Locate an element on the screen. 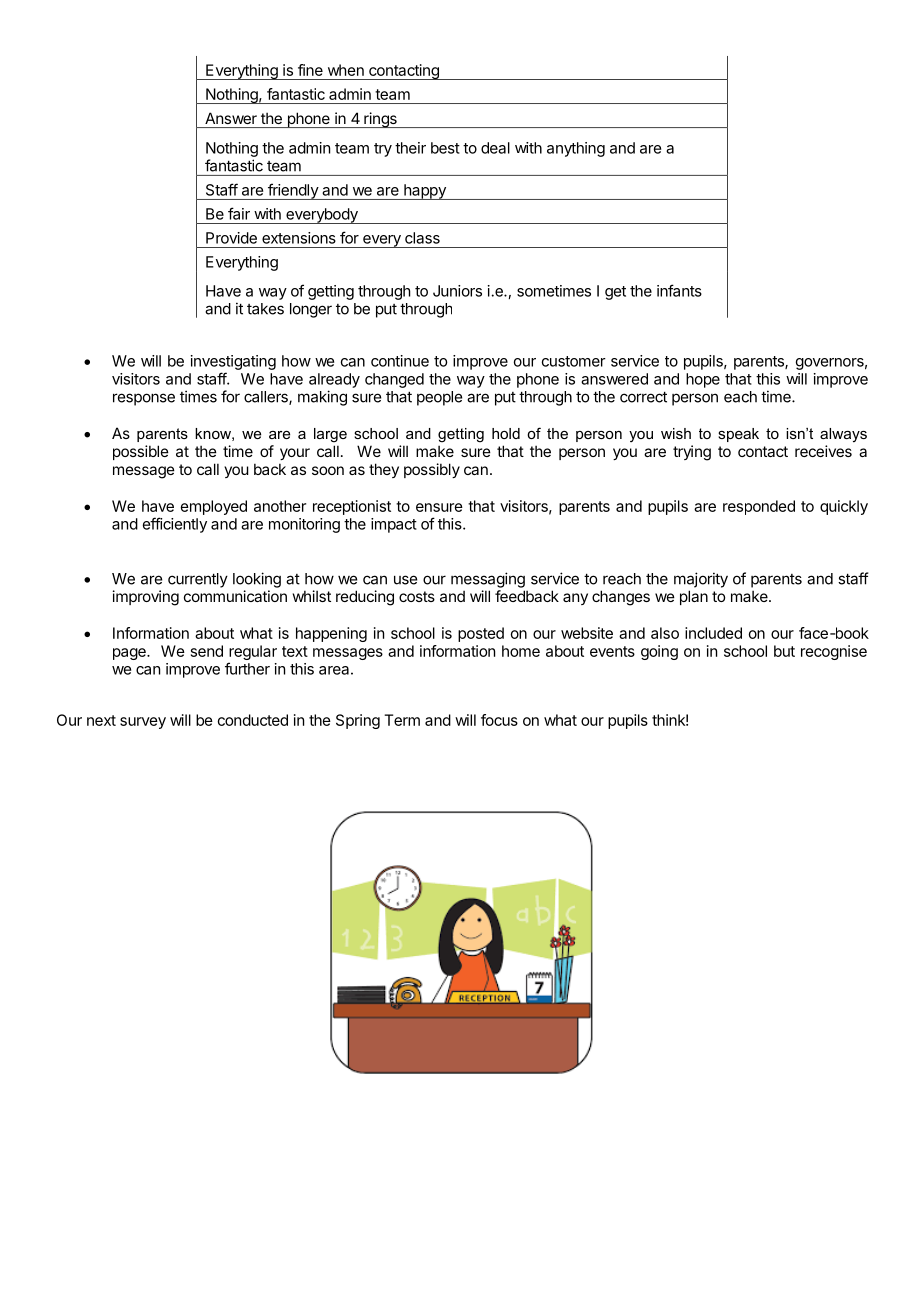 This screenshot has height=1308, width=924. messaging is located at coordinates (488, 580).
